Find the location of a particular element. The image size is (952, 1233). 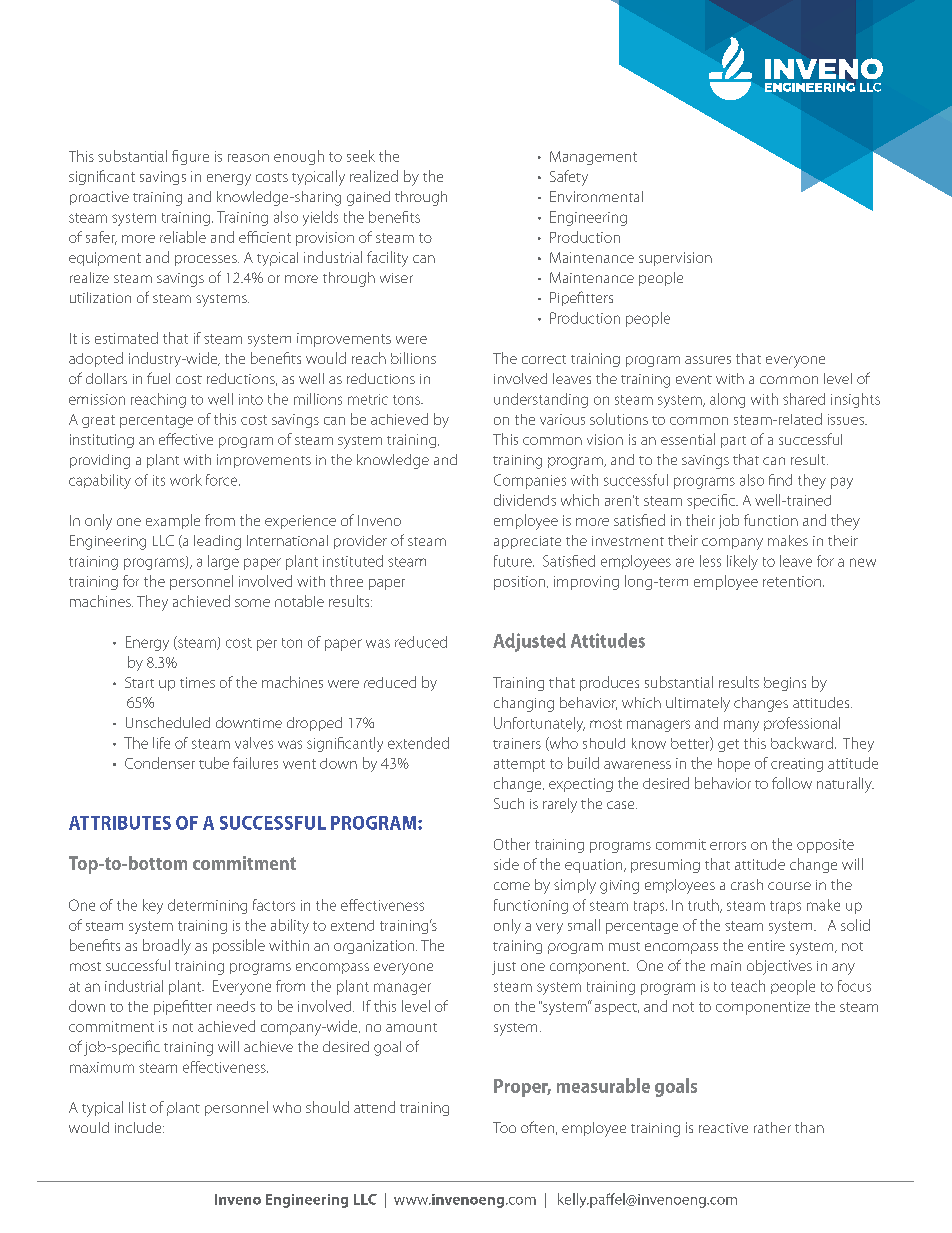

times is located at coordinates (197, 682).
